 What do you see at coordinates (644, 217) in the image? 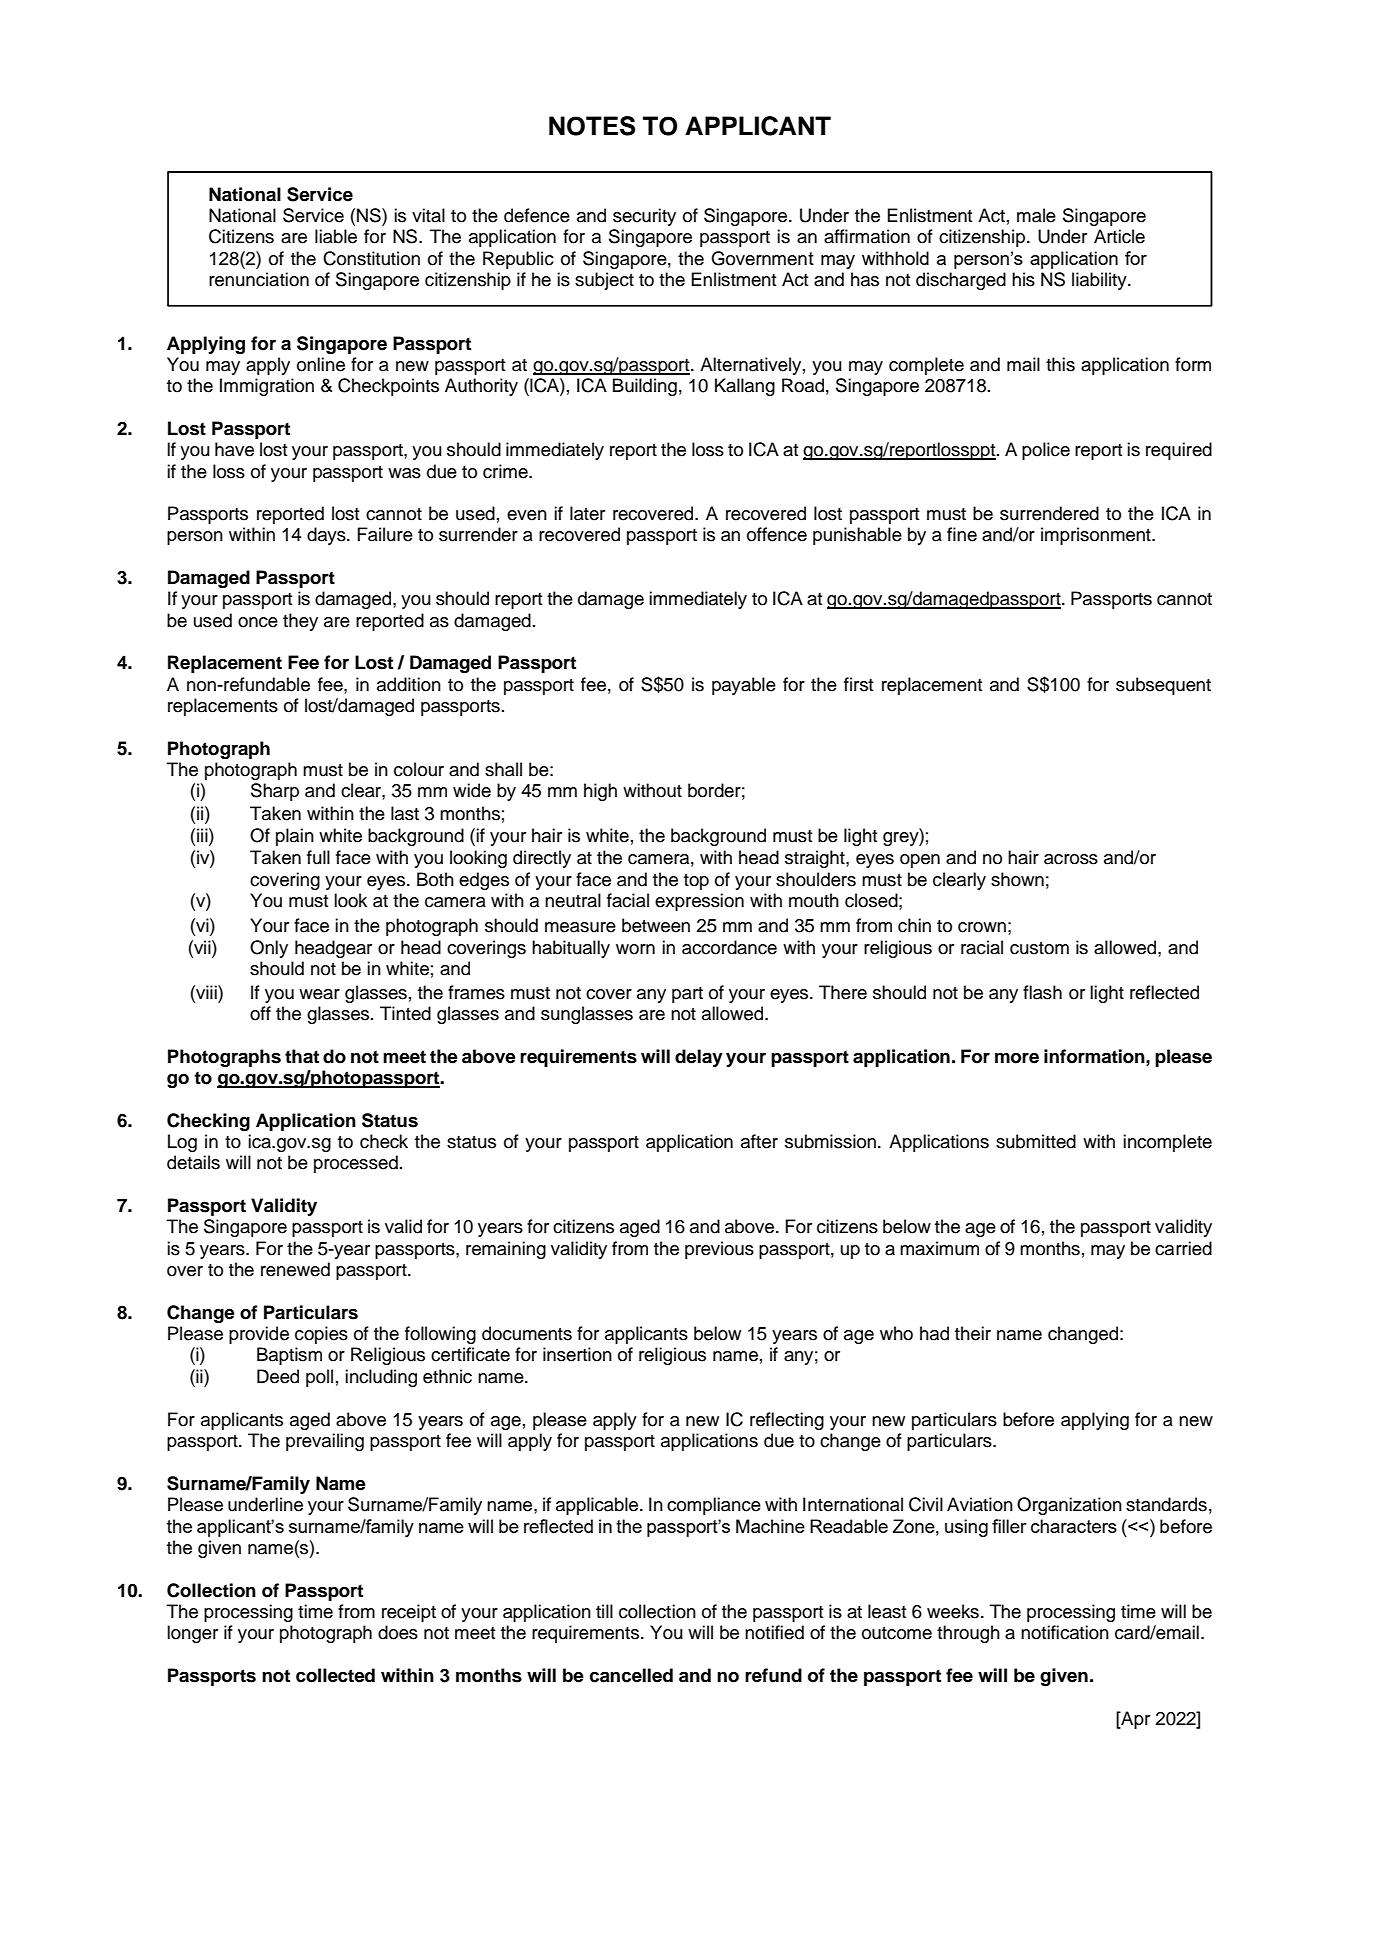
I see `security` at bounding box center [644, 217].
